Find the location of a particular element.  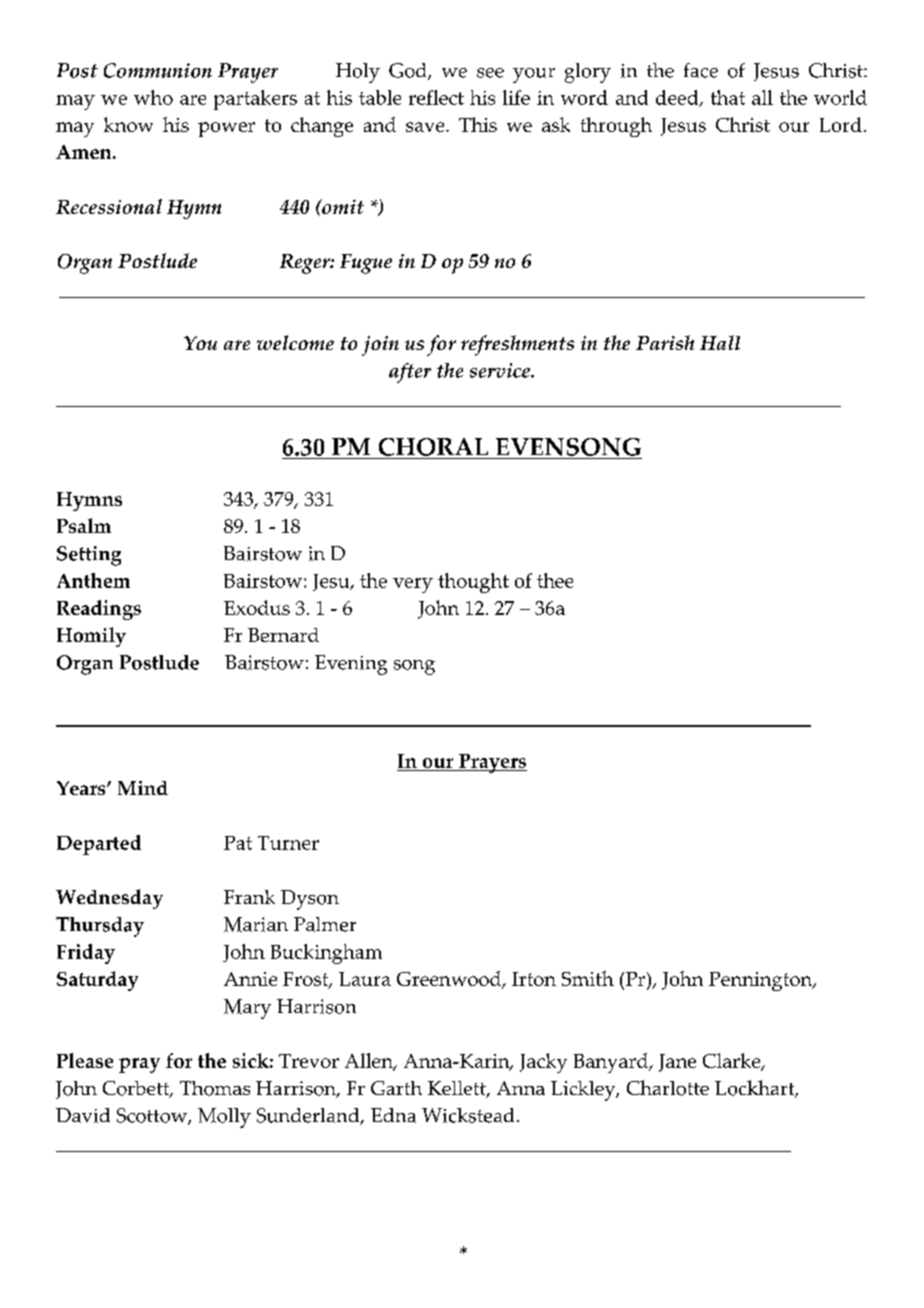

CHORAL is located at coordinates (433, 448).
